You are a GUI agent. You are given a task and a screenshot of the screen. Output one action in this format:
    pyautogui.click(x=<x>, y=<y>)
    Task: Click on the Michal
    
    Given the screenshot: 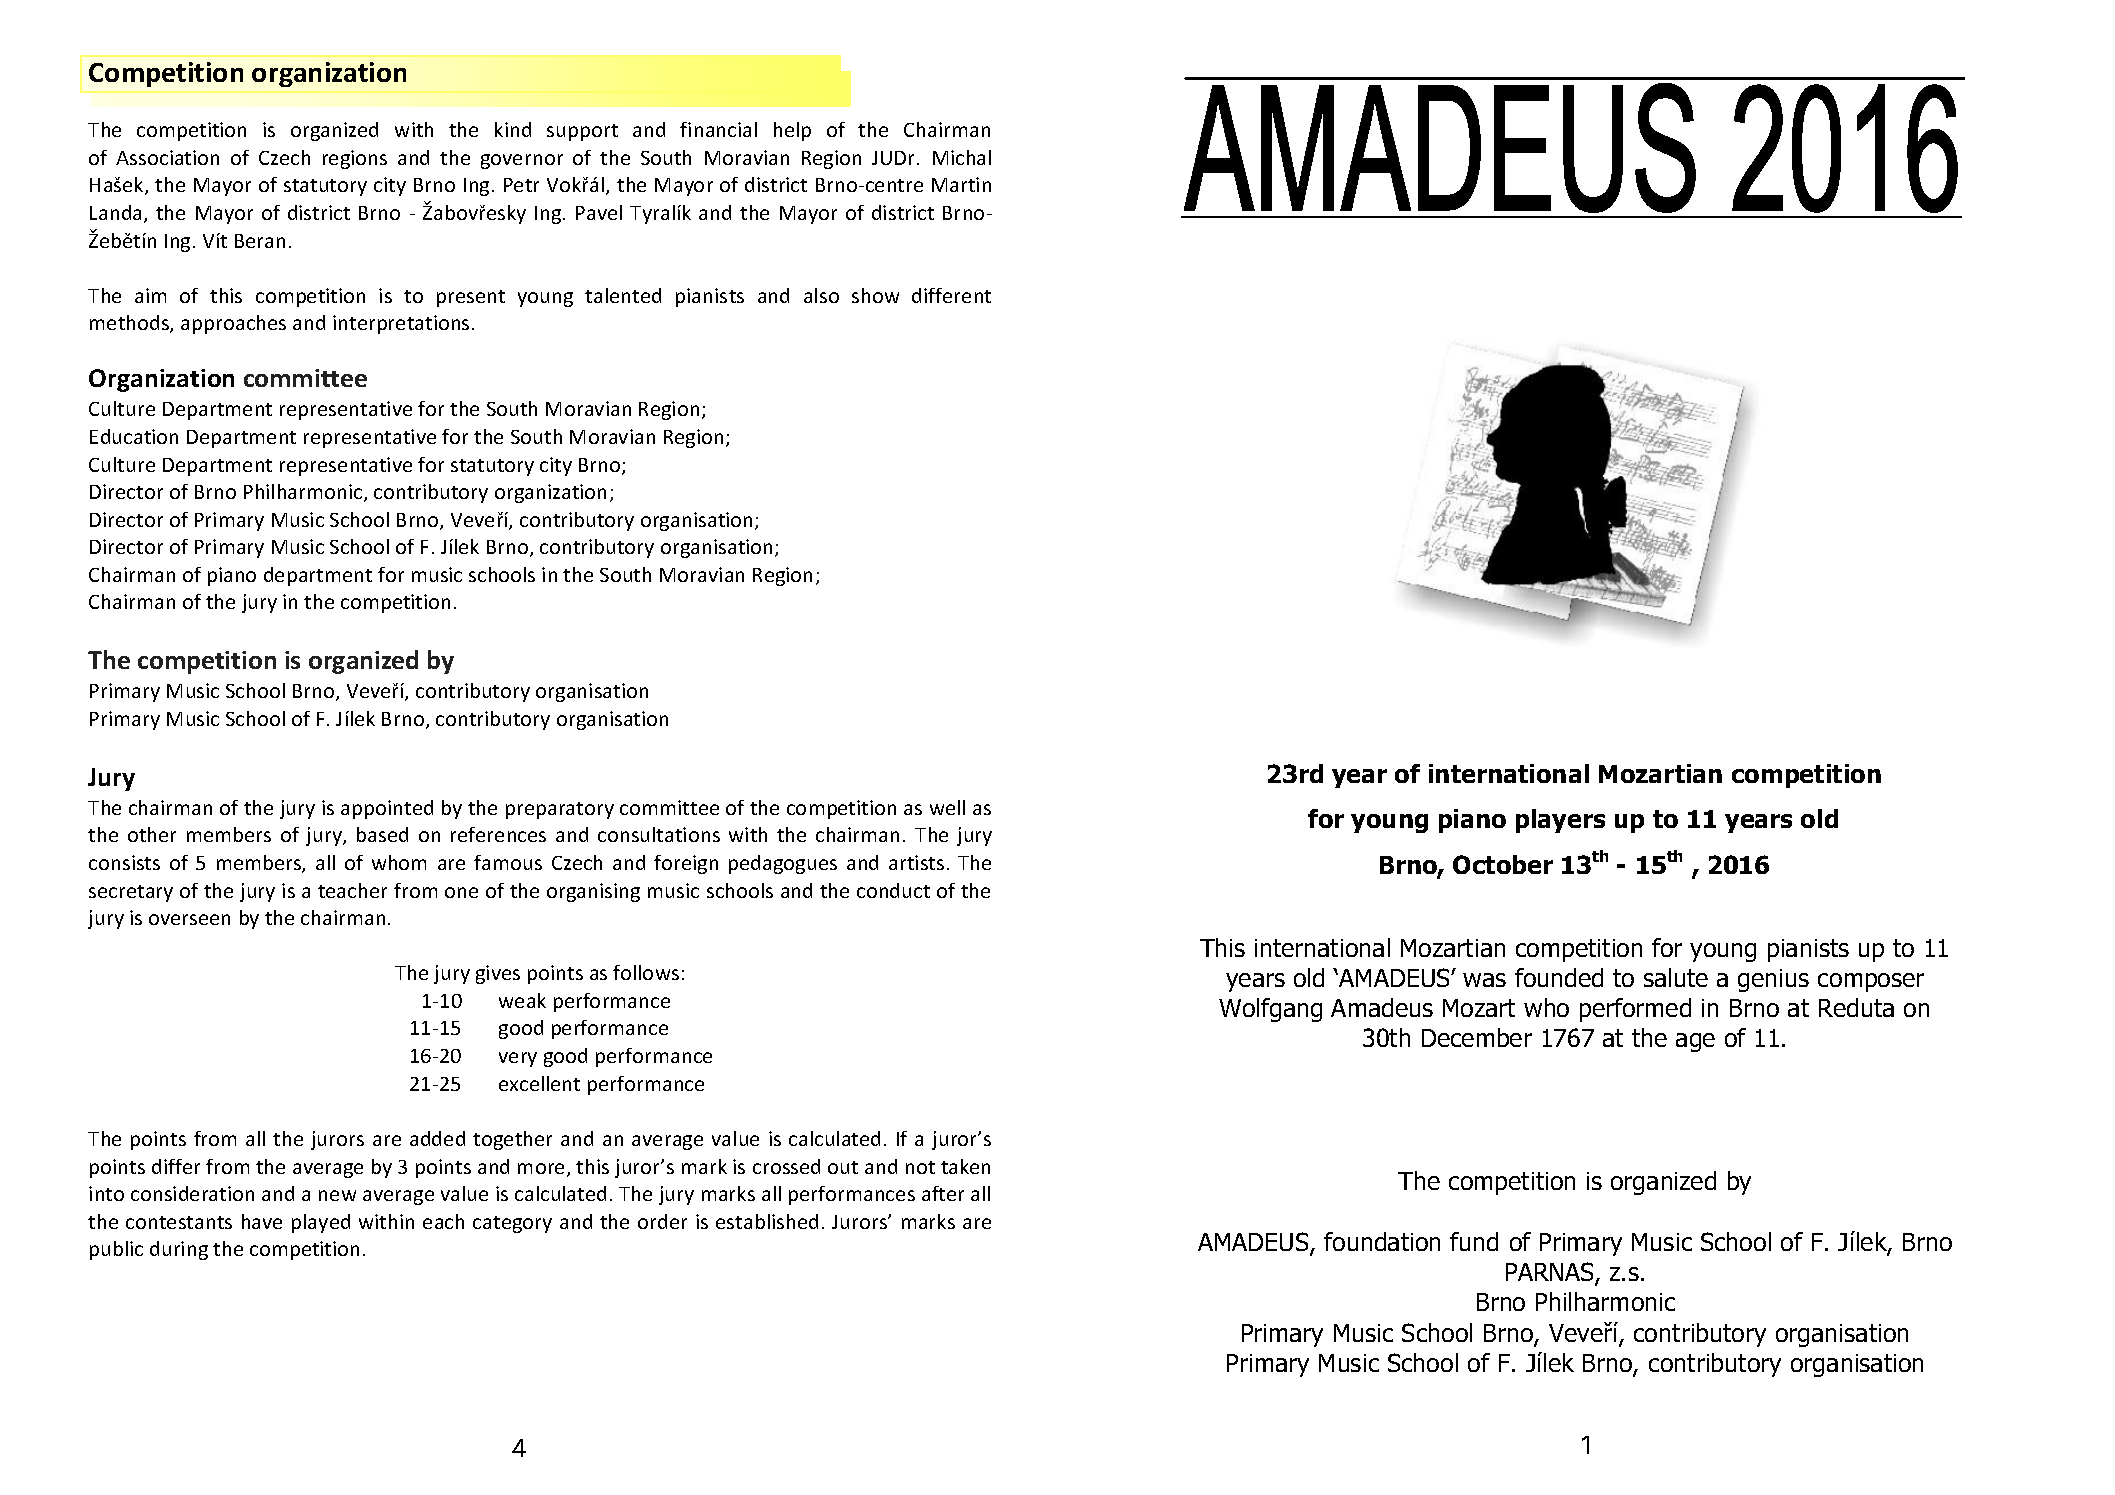 What is the action you would take?
    pyautogui.click(x=962, y=157)
